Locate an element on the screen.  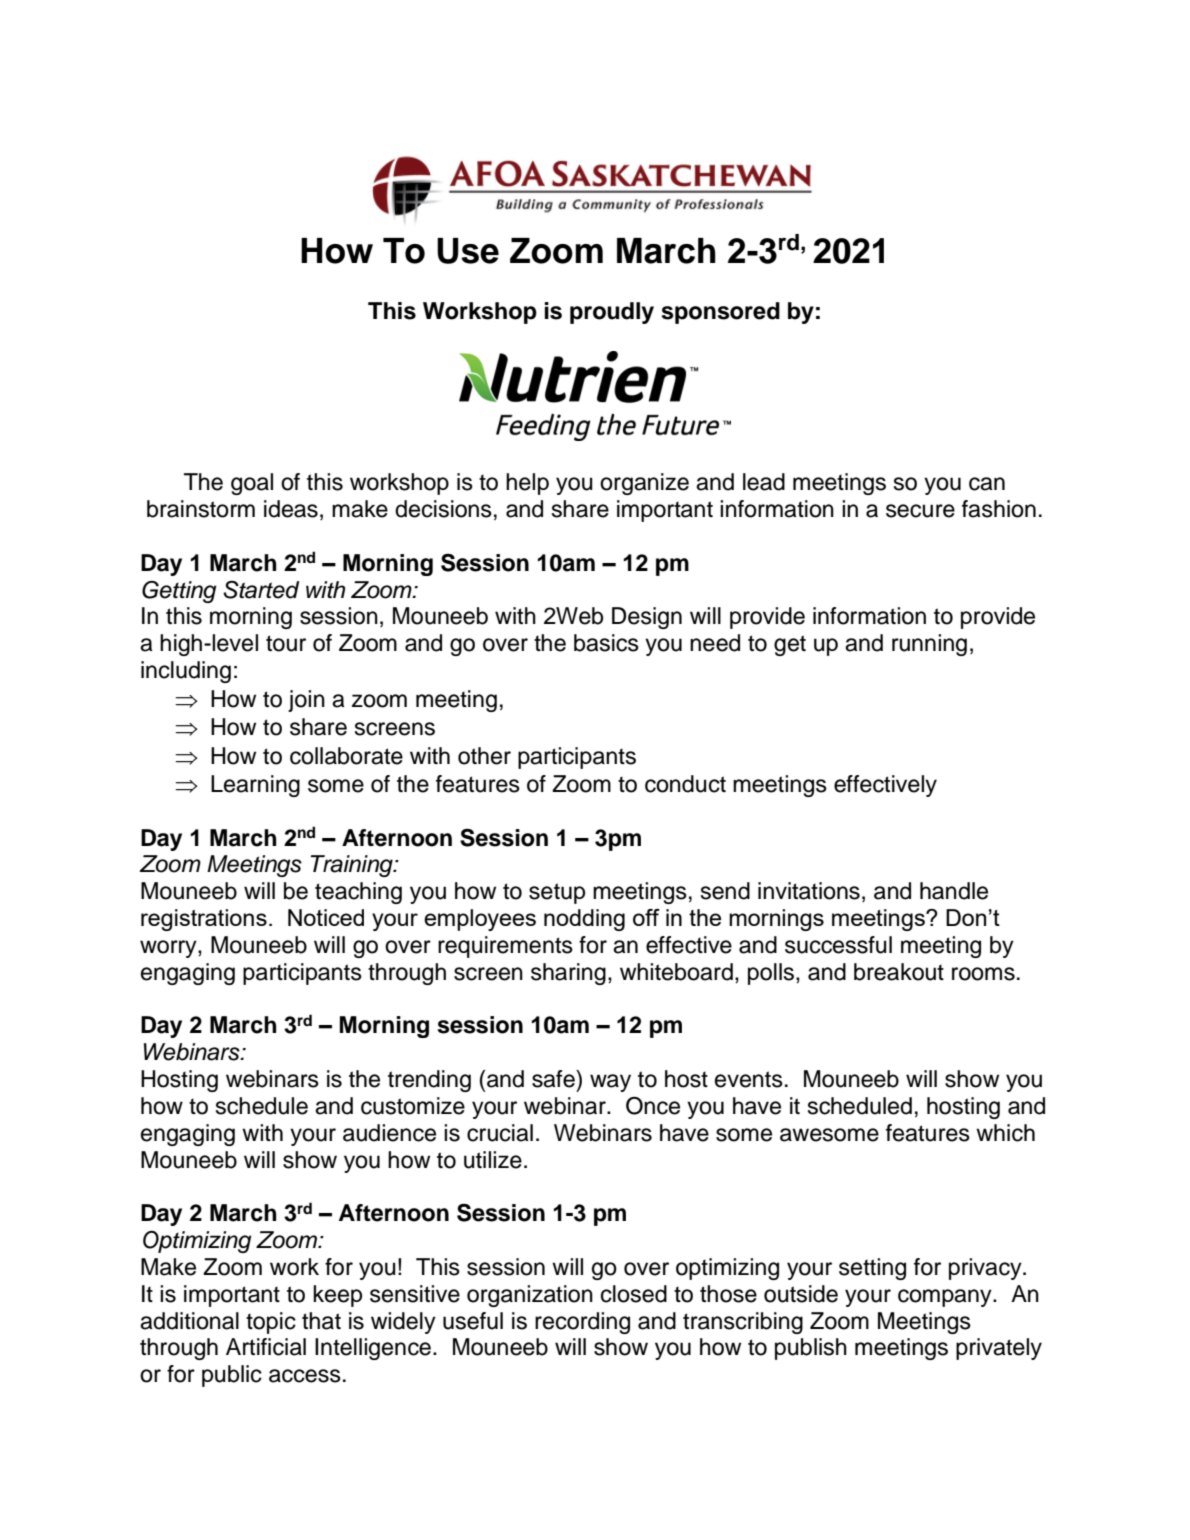
proudly is located at coordinates (612, 313).
